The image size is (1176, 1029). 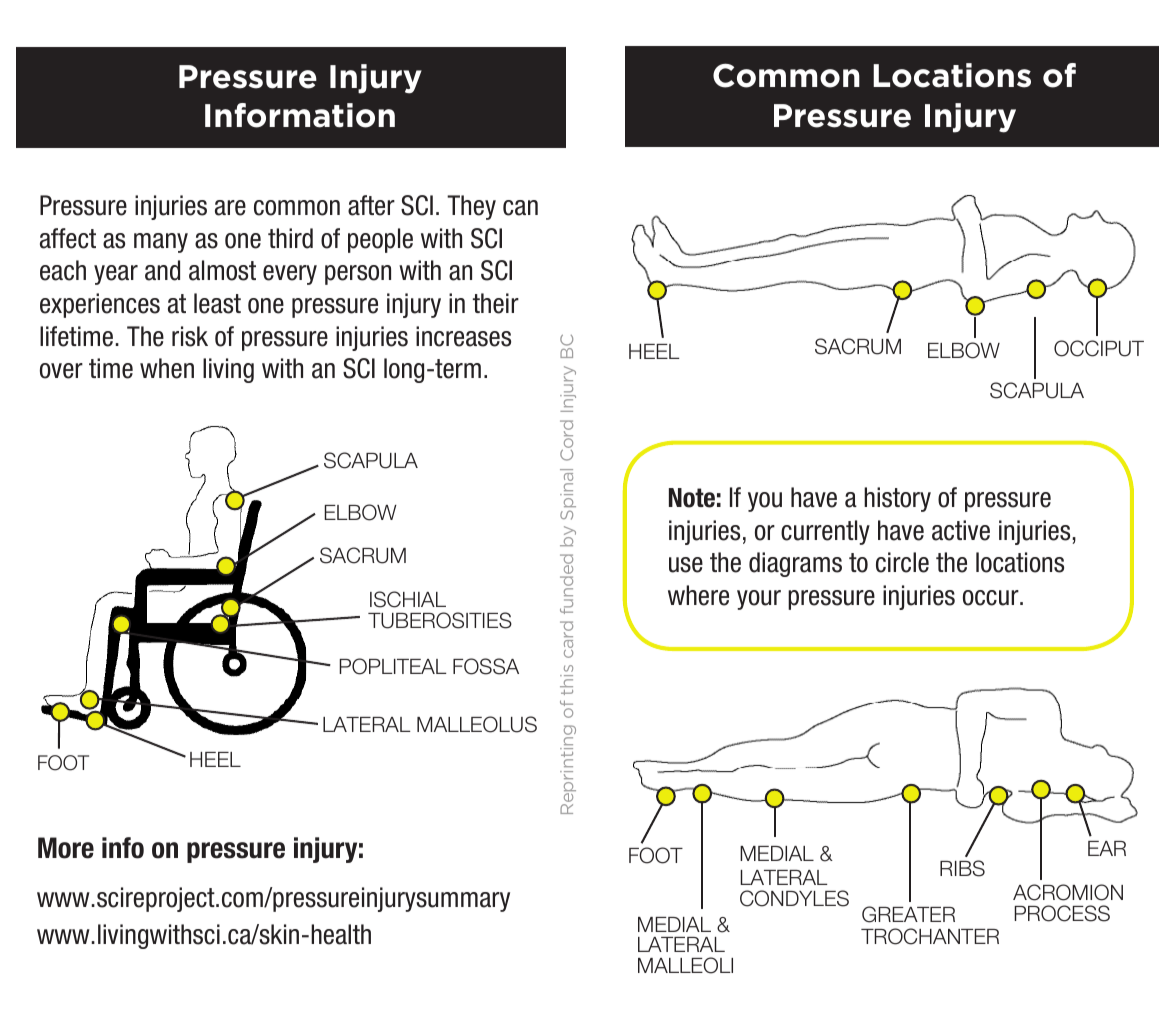 I want to click on increases, so click(x=463, y=336).
